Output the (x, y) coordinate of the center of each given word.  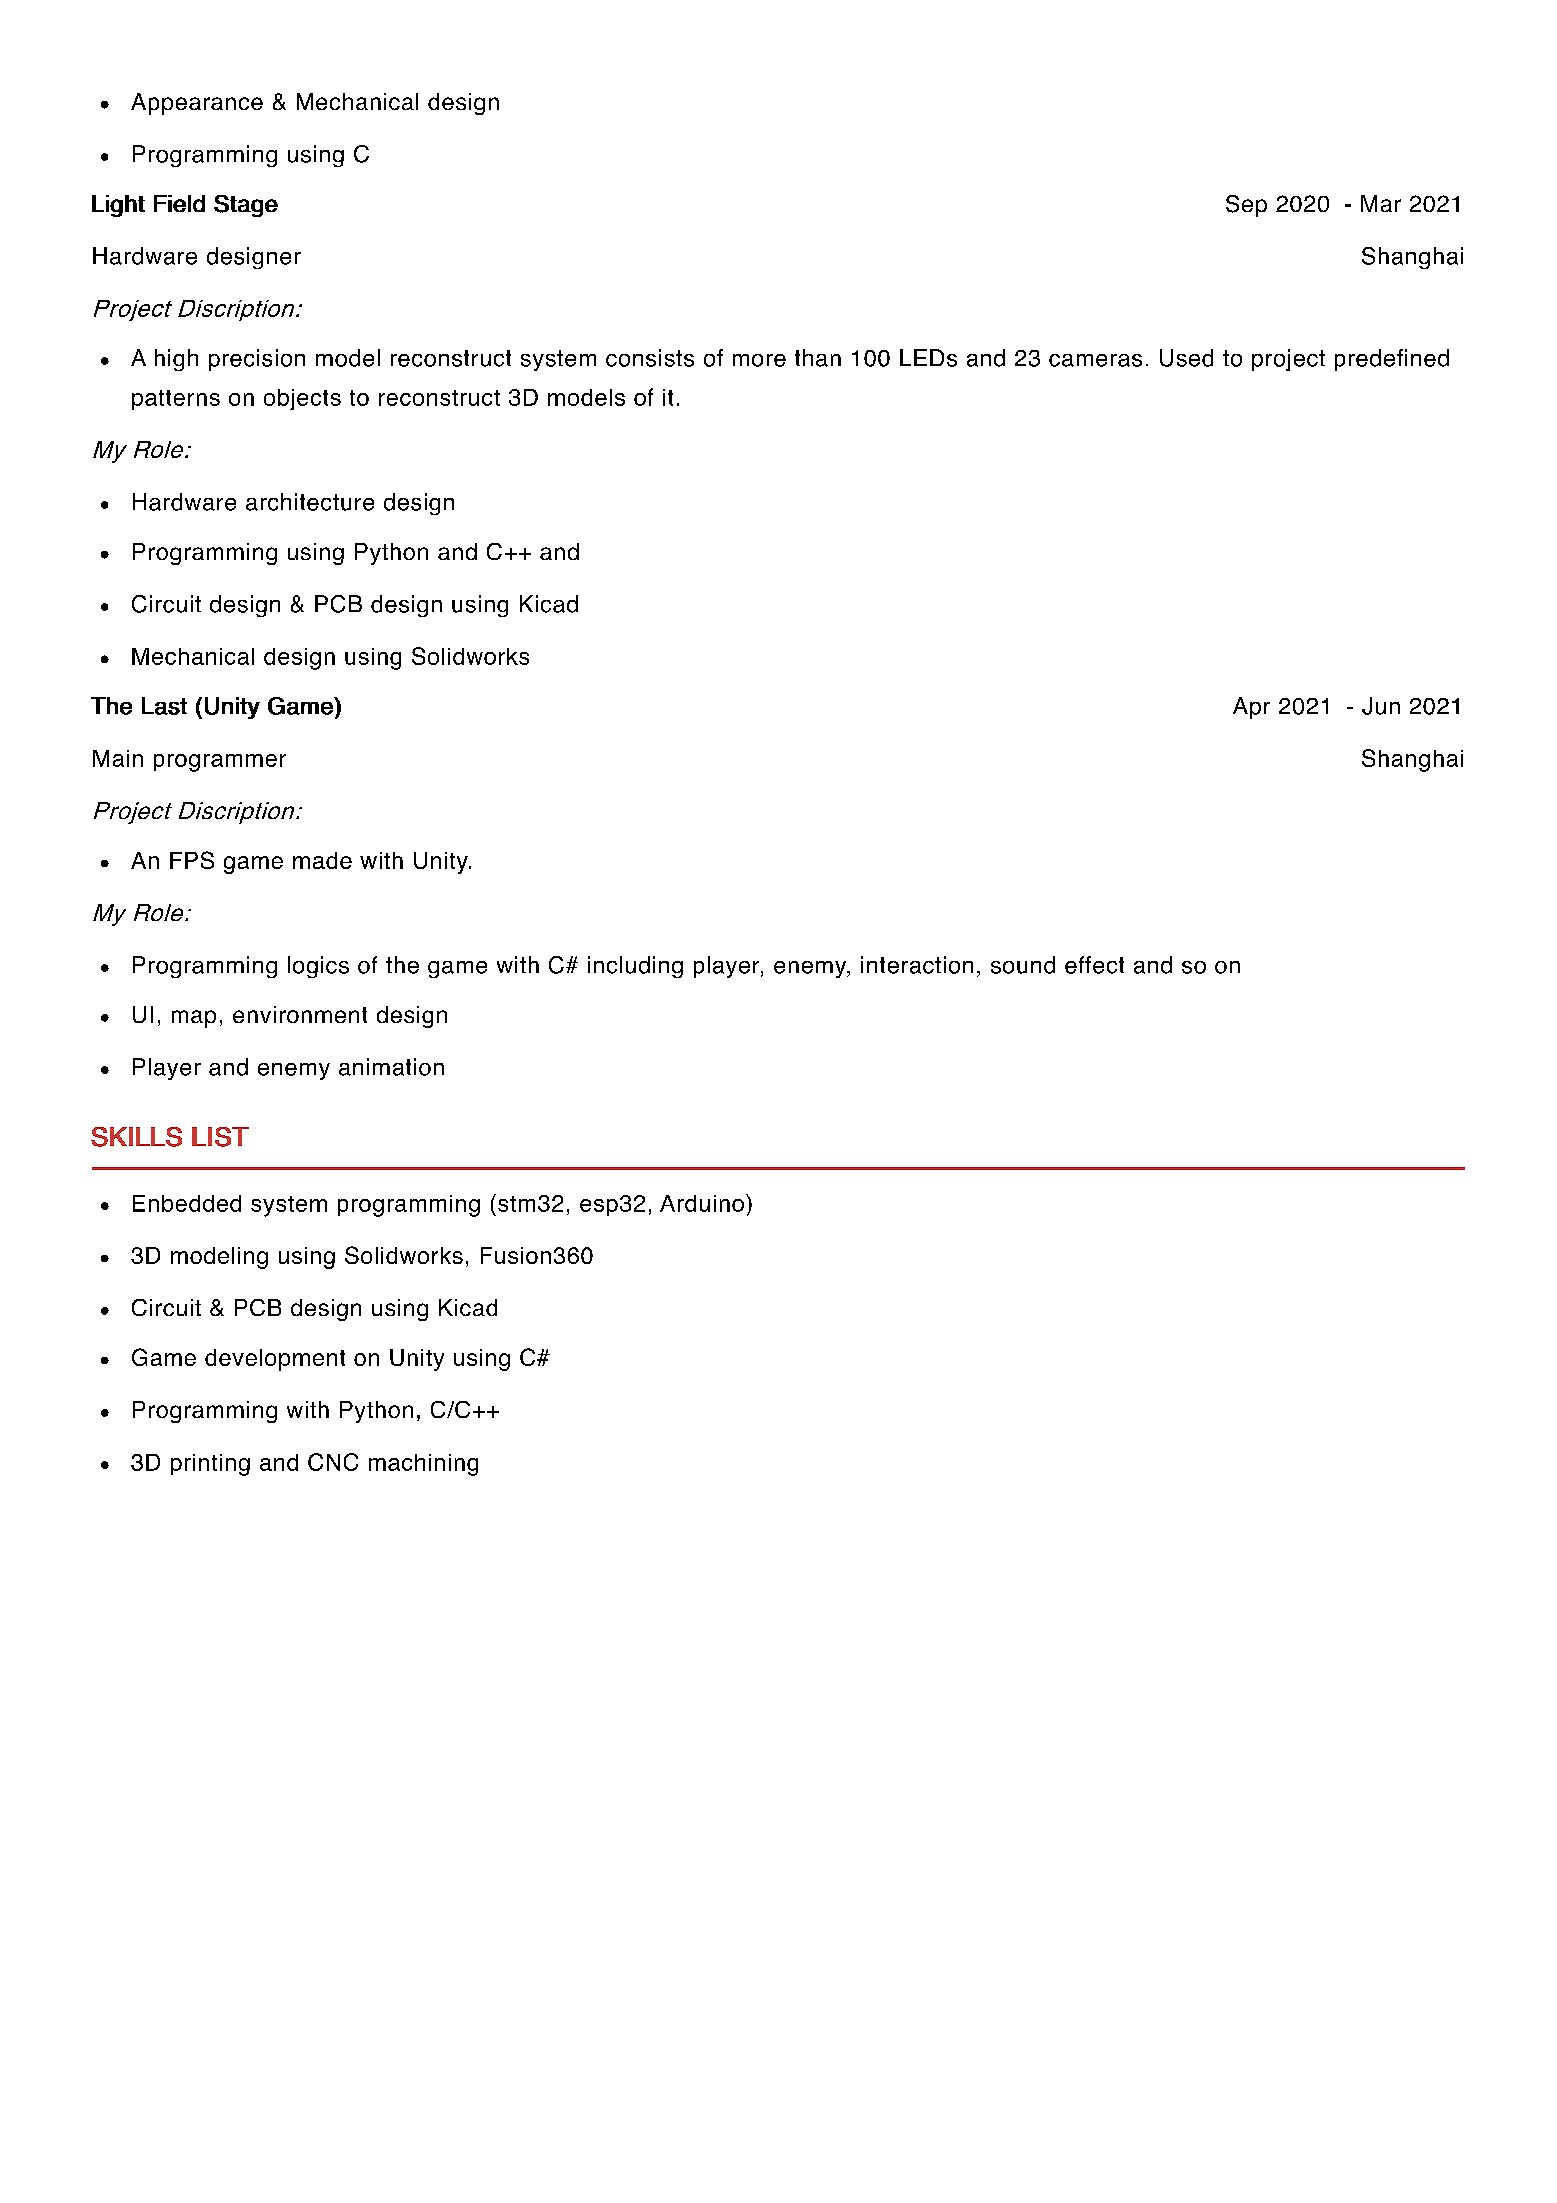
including (635, 967)
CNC (333, 1462)
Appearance (197, 104)
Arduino (702, 1203)
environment (300, 1014)
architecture (310, 502)
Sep (1246, 206)
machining (423, 1465)
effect (1094, 965)
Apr (1251, 708)
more (759, 360)
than (818, 358)
